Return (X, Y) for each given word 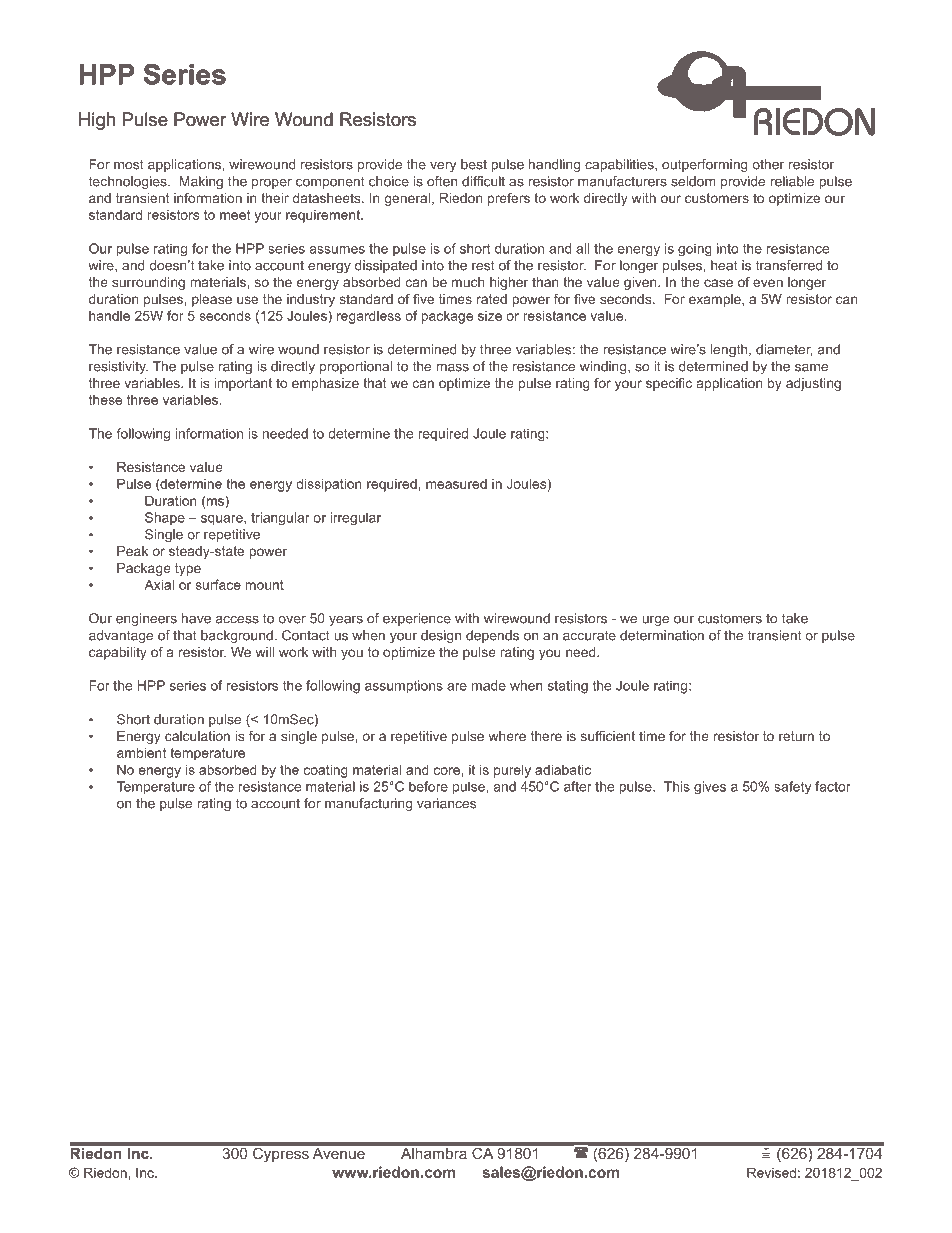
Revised (771, 1172)
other (768, 164)
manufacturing (368, 804)
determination (662, 635)
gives (710, 787)
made (489, 685)
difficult (483, 181)
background (237, 636)
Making (201, 182)
